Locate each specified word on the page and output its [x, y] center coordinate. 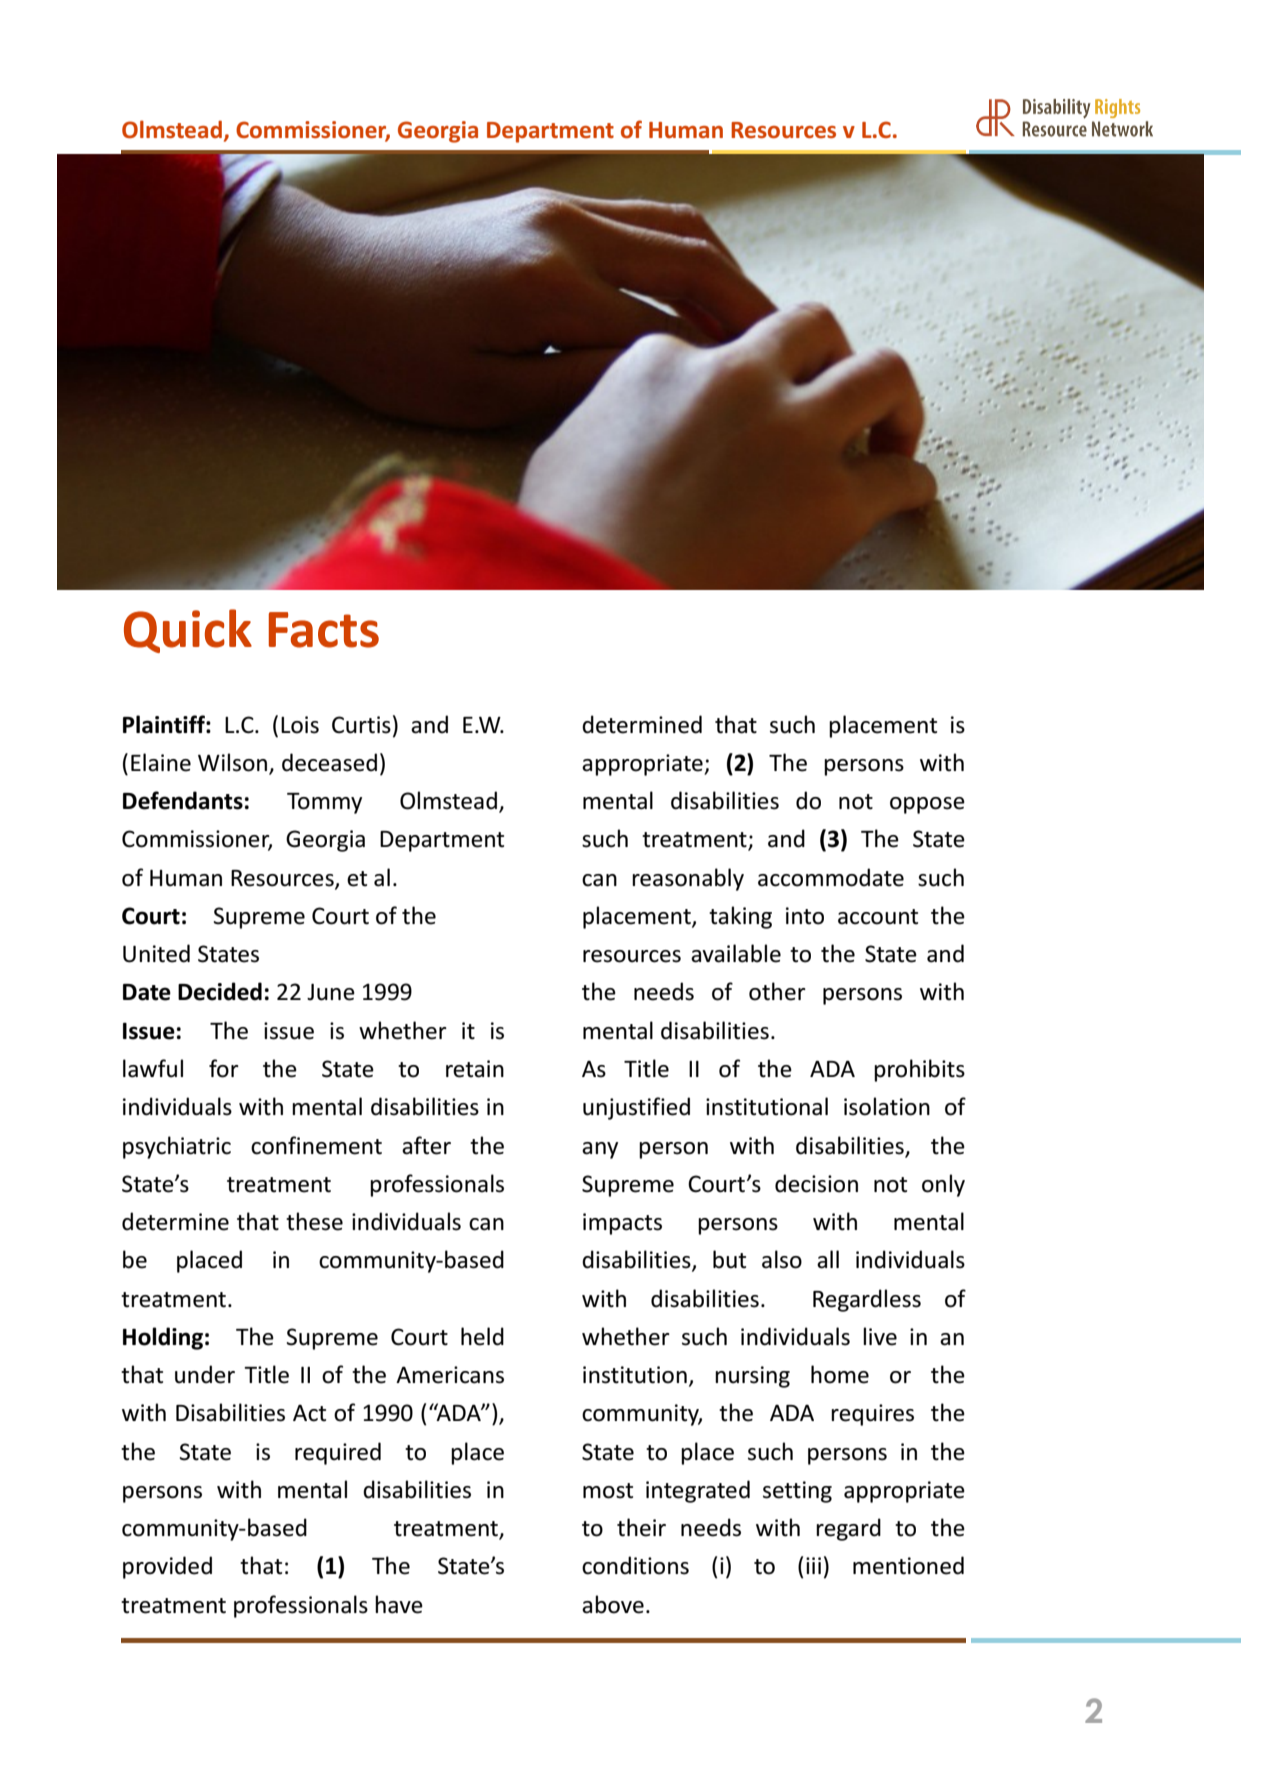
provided [167, 1567]
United [156, 953]
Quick [188, 631]
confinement [316, 1145]
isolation [887, 1106]
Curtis [361, 725]
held [482, 1336]
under [205, 1374]
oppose [927, 805]
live [880, 1336]
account [878, 917]
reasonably [688, 879]
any [600, 1150]
